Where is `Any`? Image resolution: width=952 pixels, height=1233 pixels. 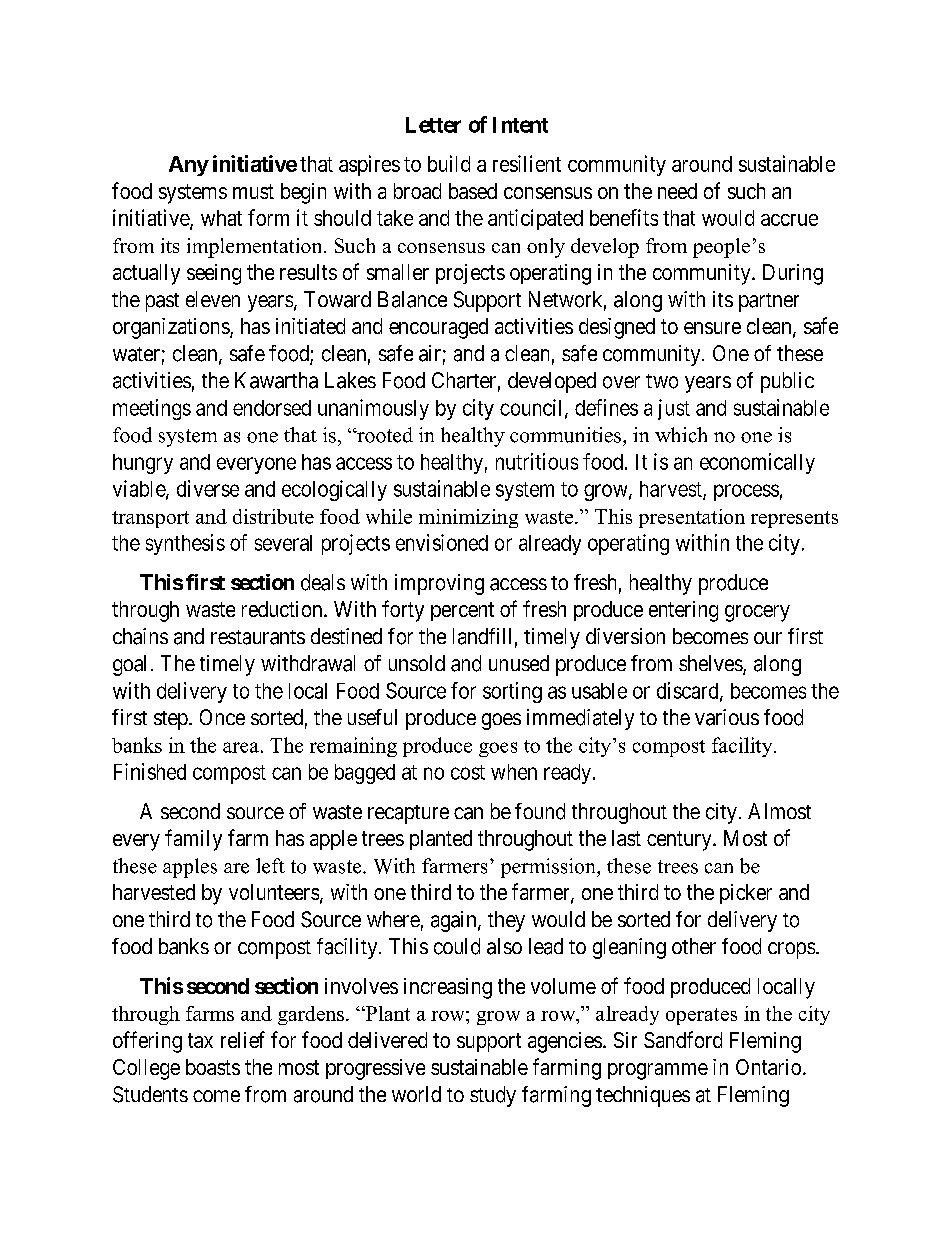
Any is located at coordinates (189, 166).
